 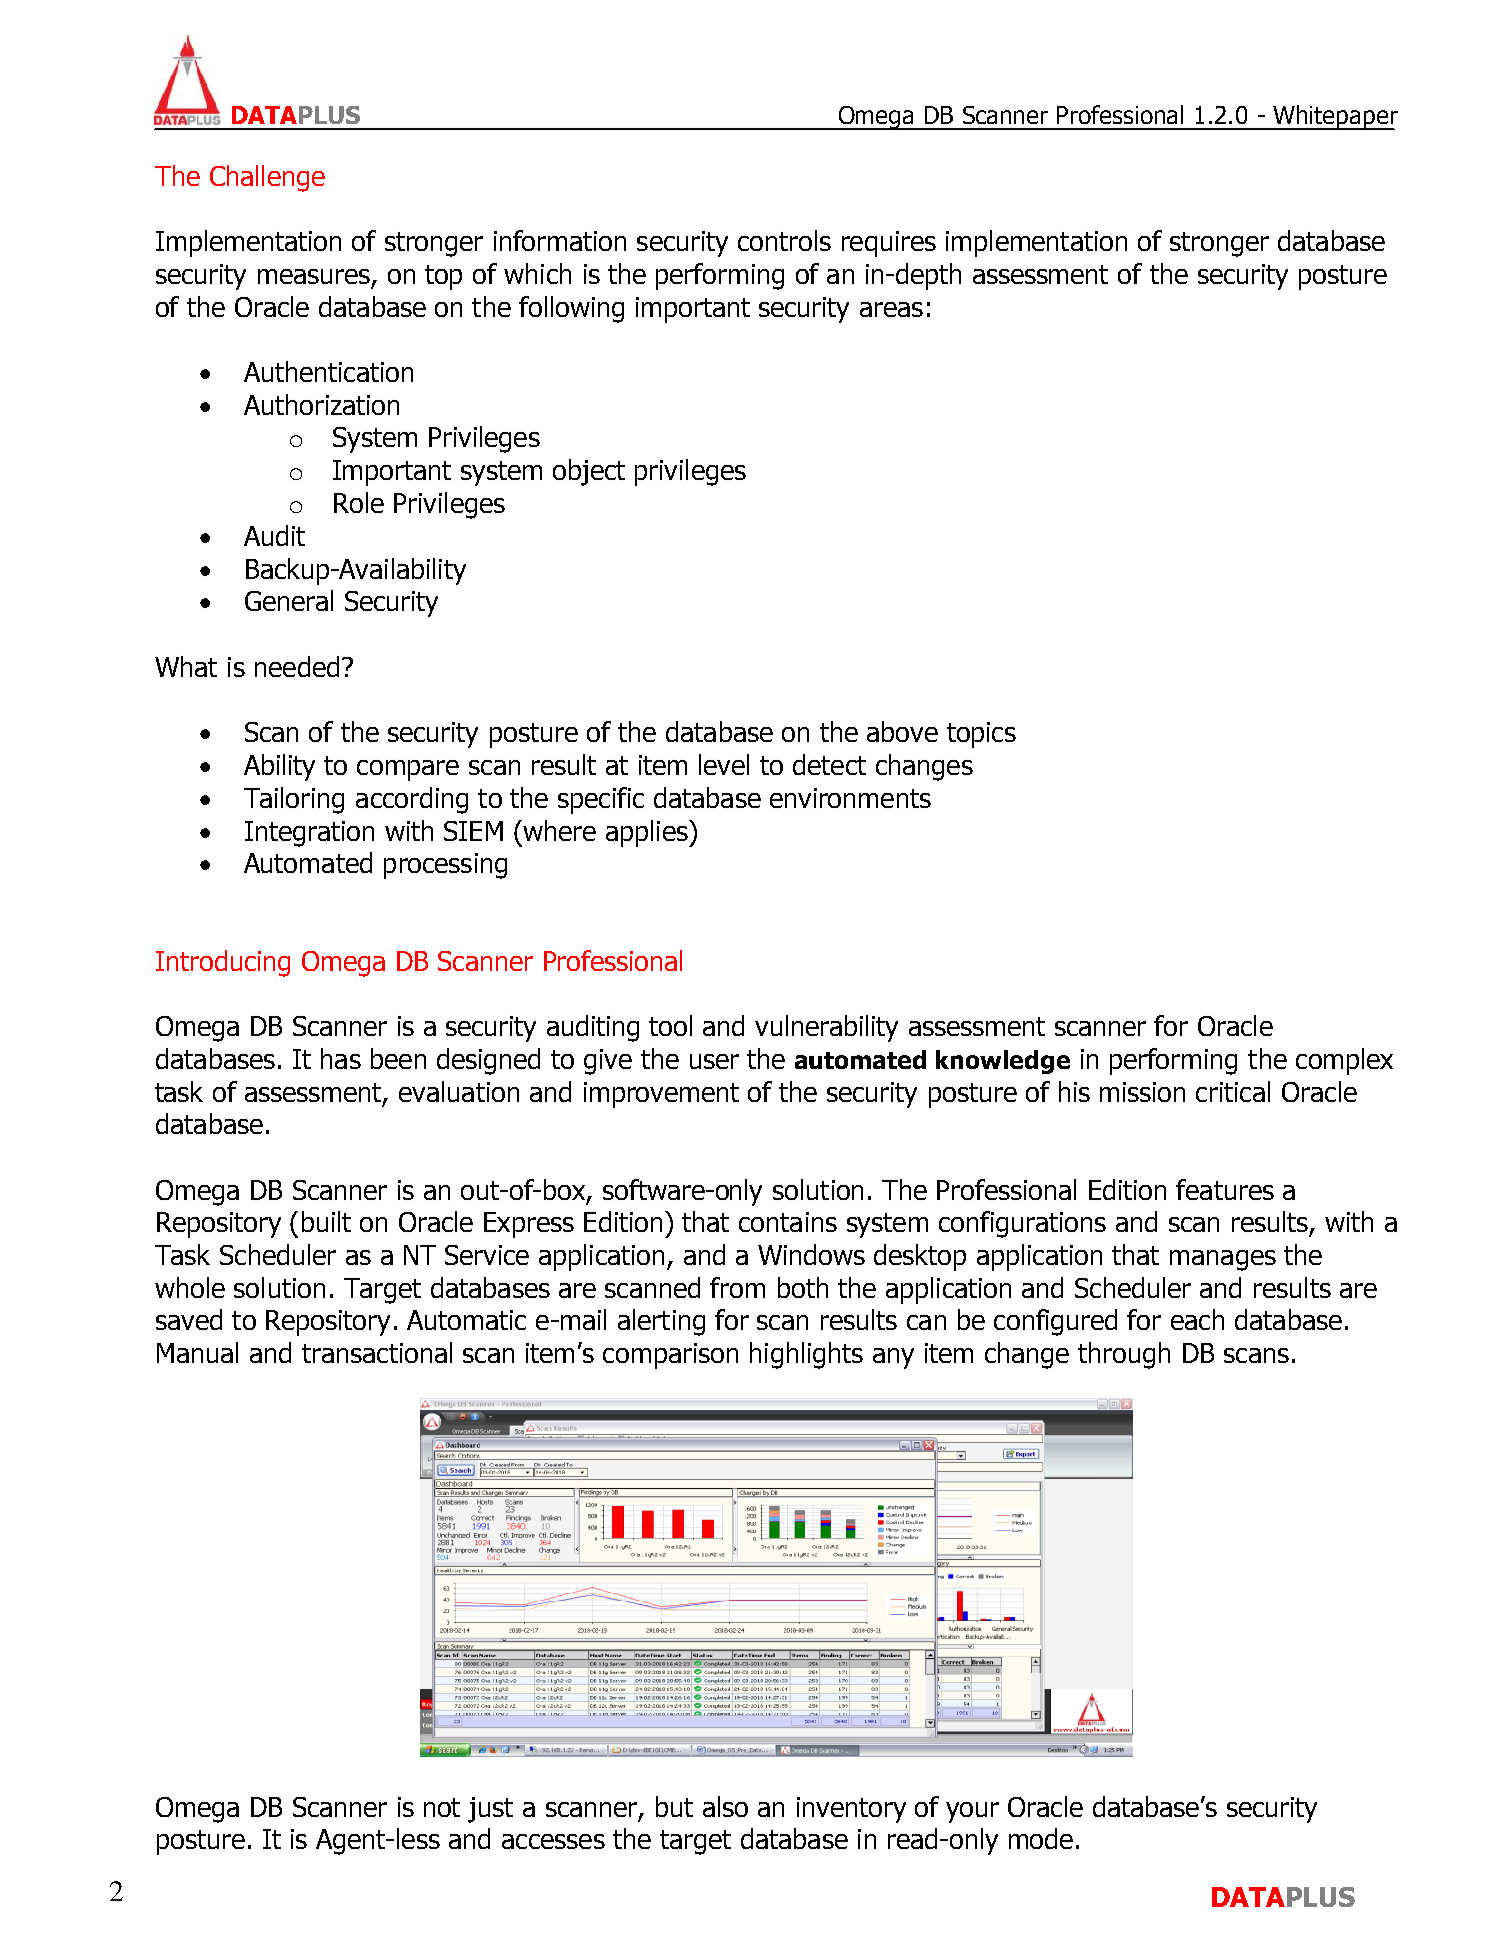 What do you see at coordinates (442, 1807) in the page?
I see `not` at bounding box center [442, 1807].
